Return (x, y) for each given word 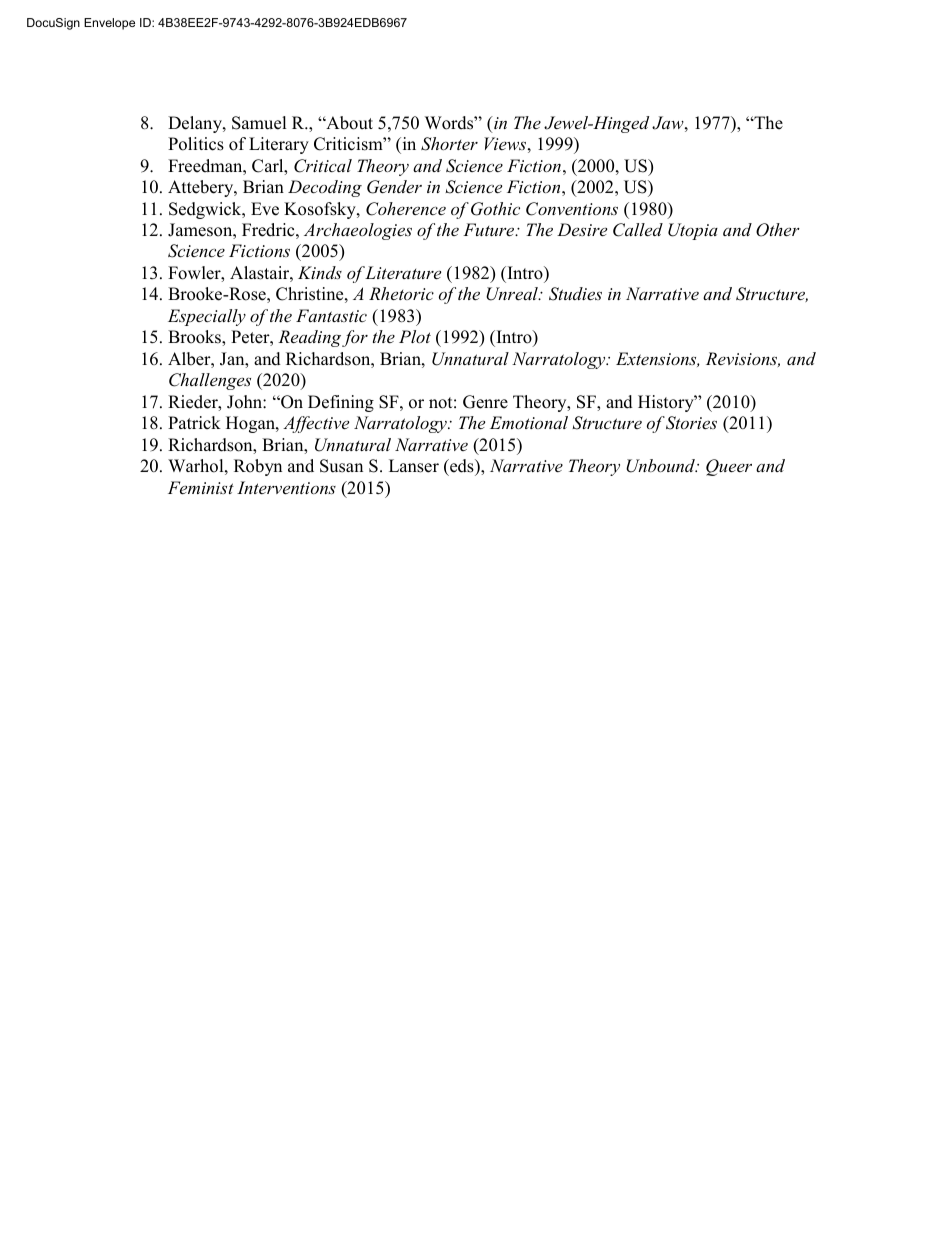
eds (462, 467)
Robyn (258, 467)
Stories (691, 423)
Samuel (259, 123)
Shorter (449, 144)
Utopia (693, 231)
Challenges (210, 381)
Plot (415, 336)
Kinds (320, 272)
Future (490, 229)
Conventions (572, 209)
